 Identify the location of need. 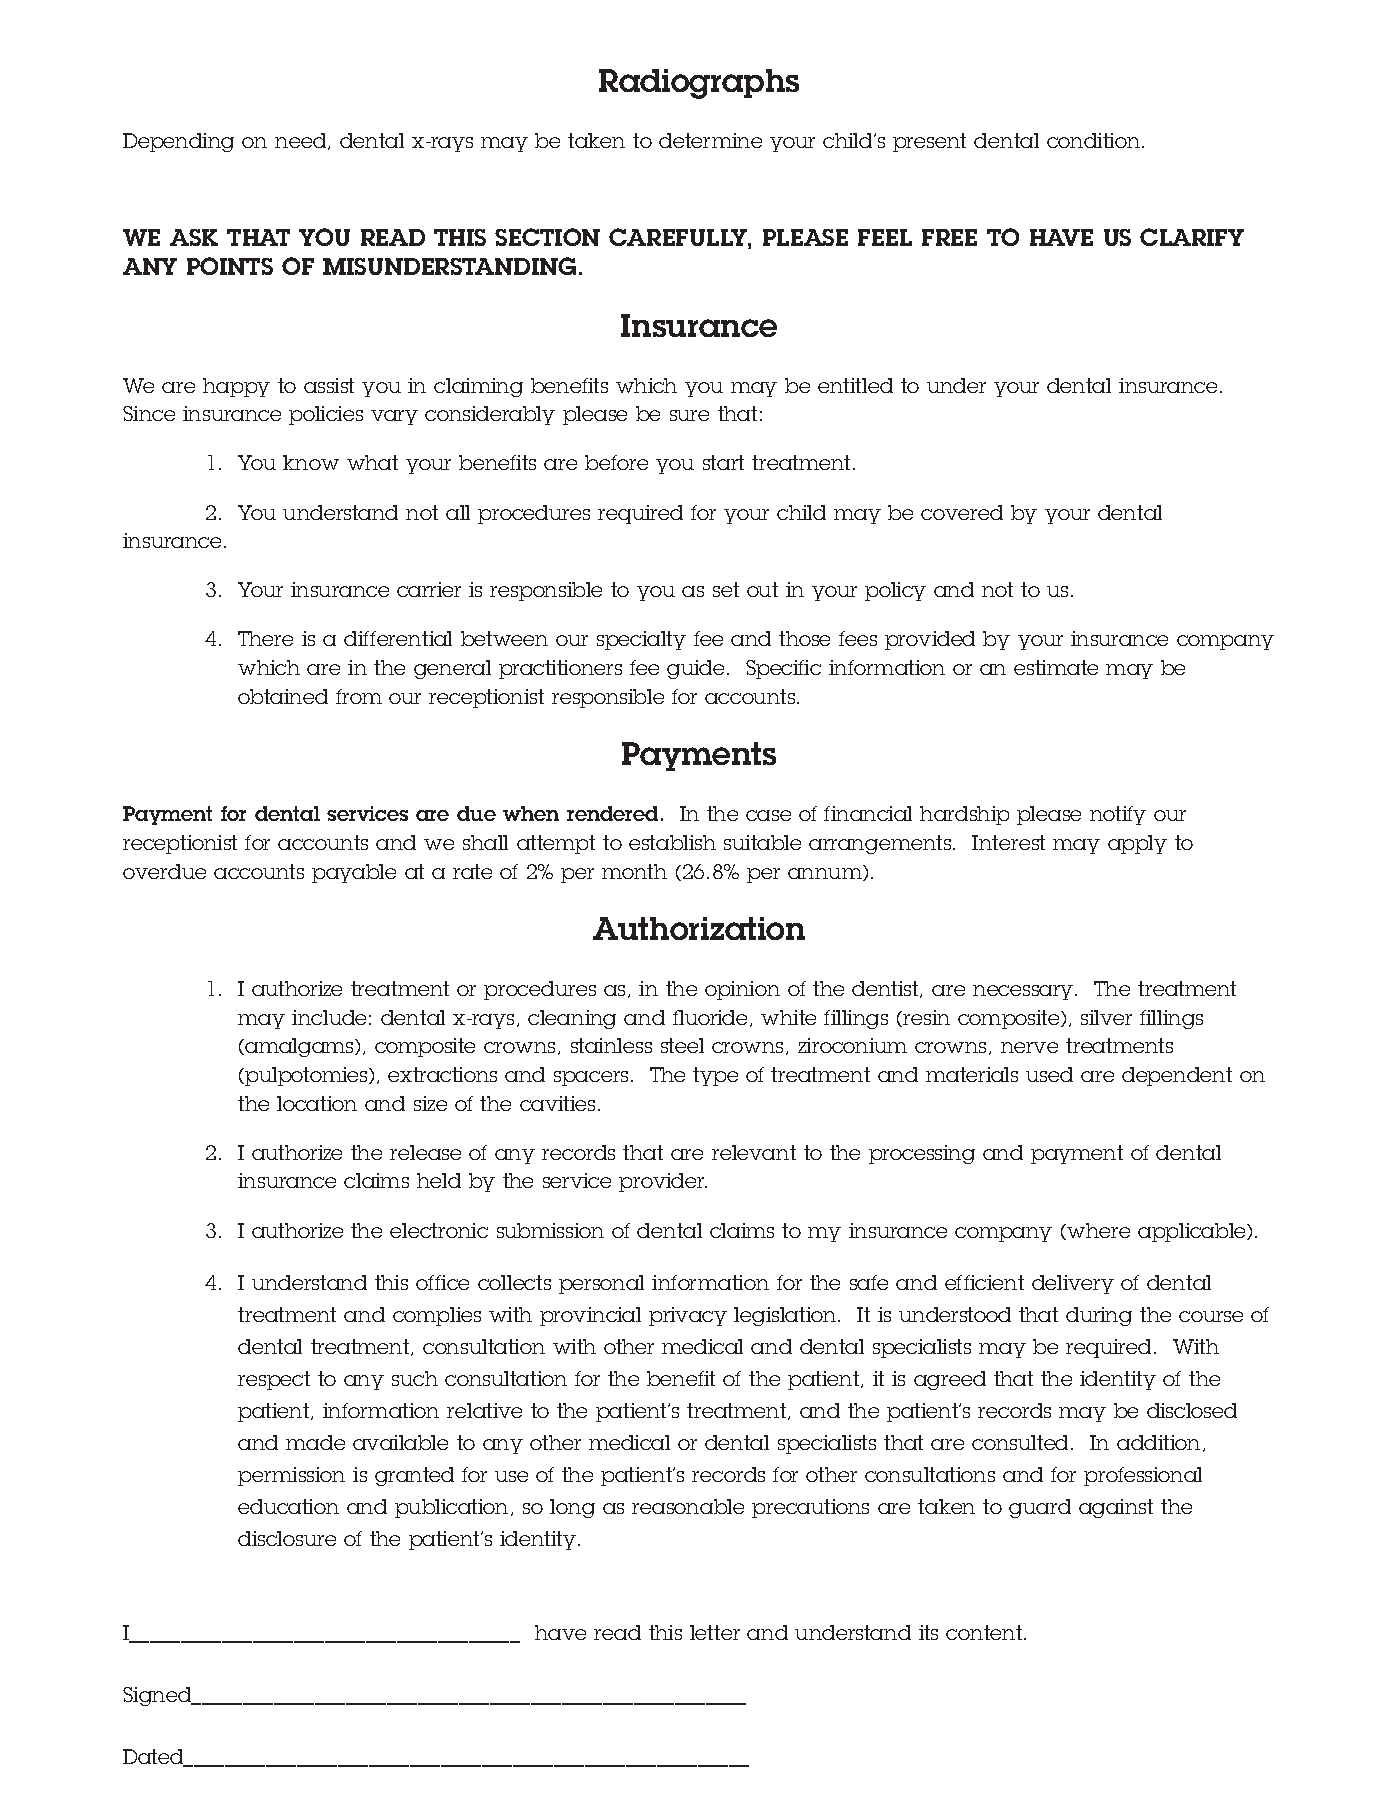
(302, 141).
